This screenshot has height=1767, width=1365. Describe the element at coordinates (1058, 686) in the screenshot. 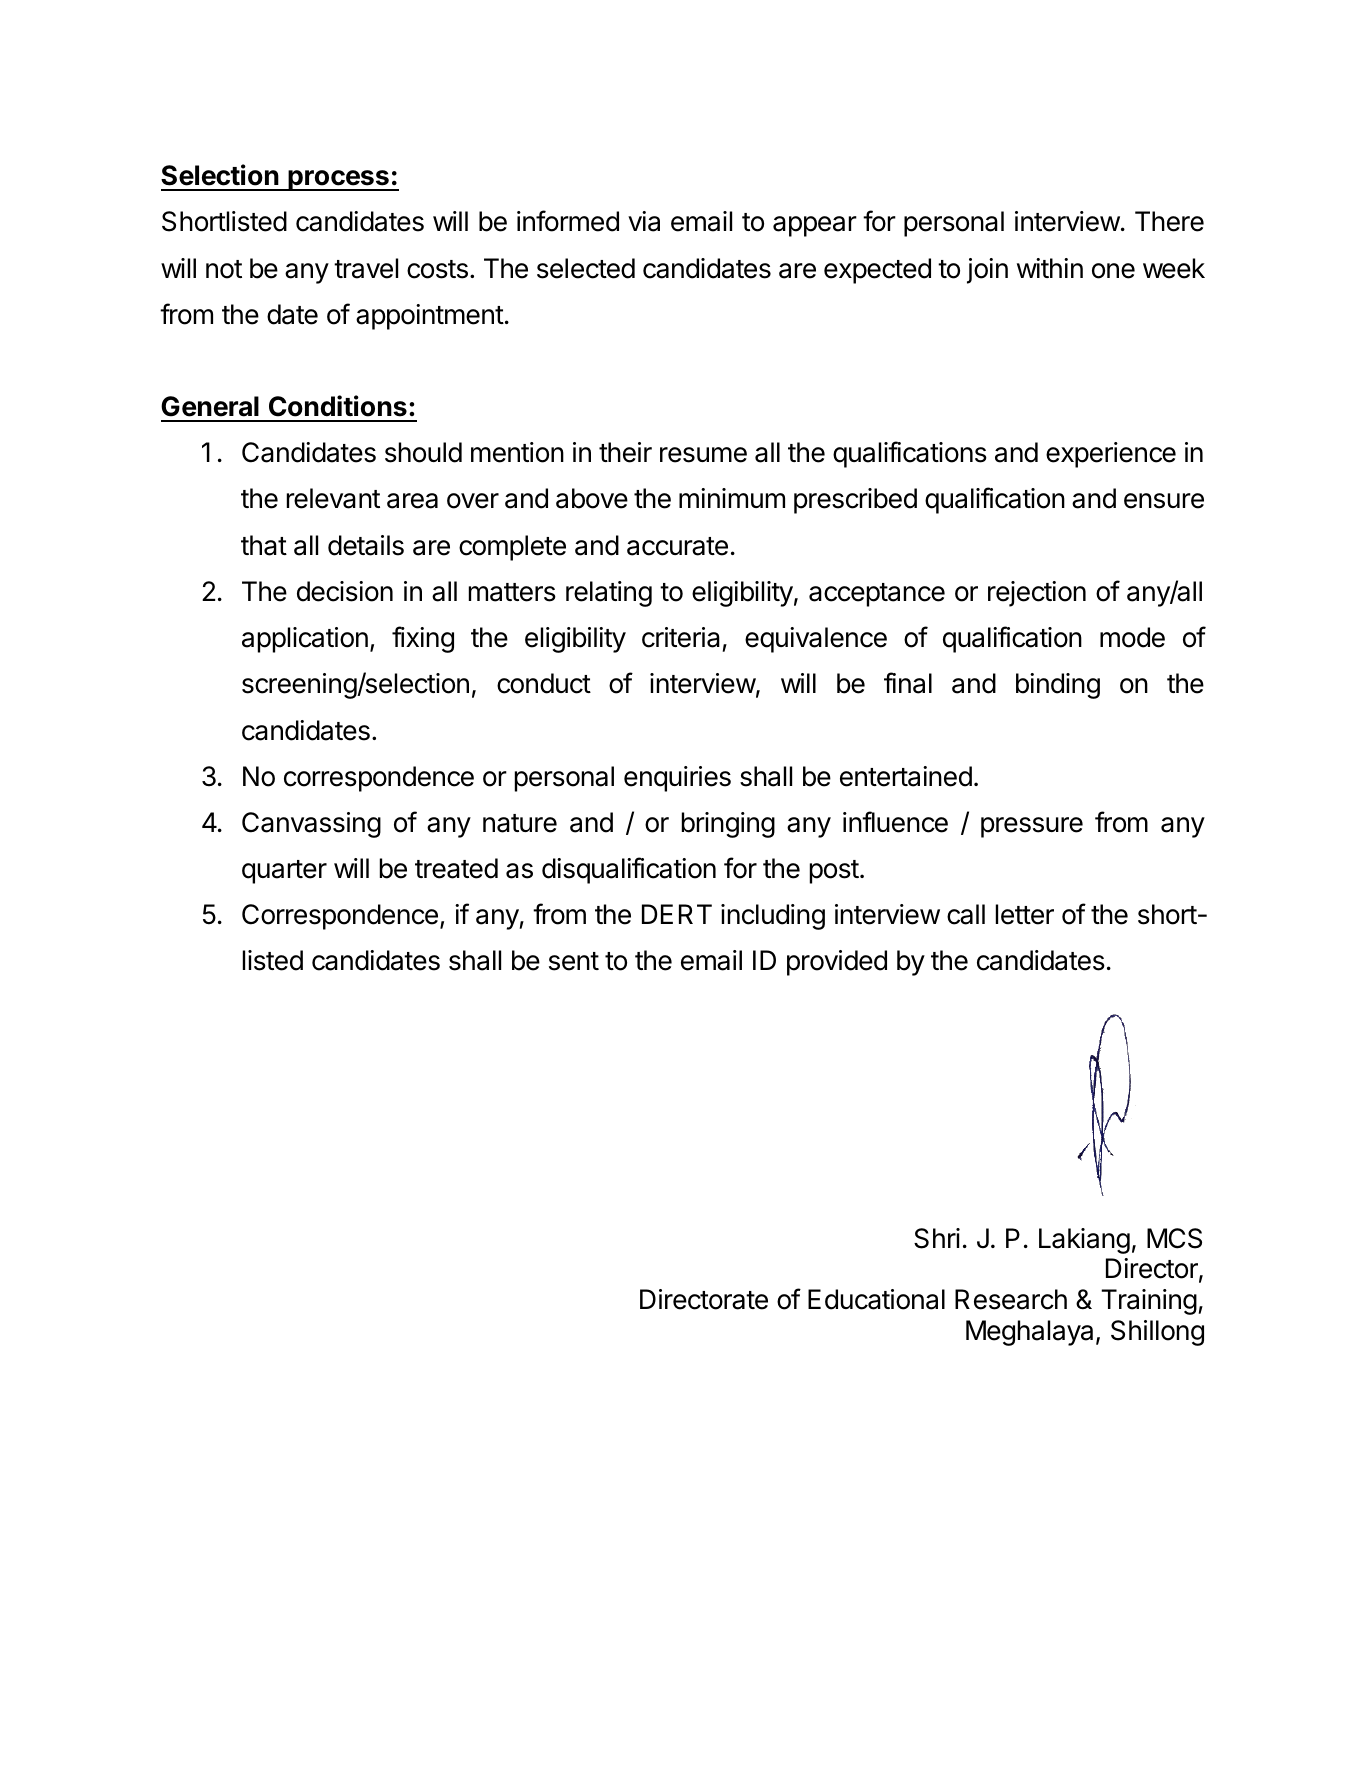

I see `binding` at that location.
